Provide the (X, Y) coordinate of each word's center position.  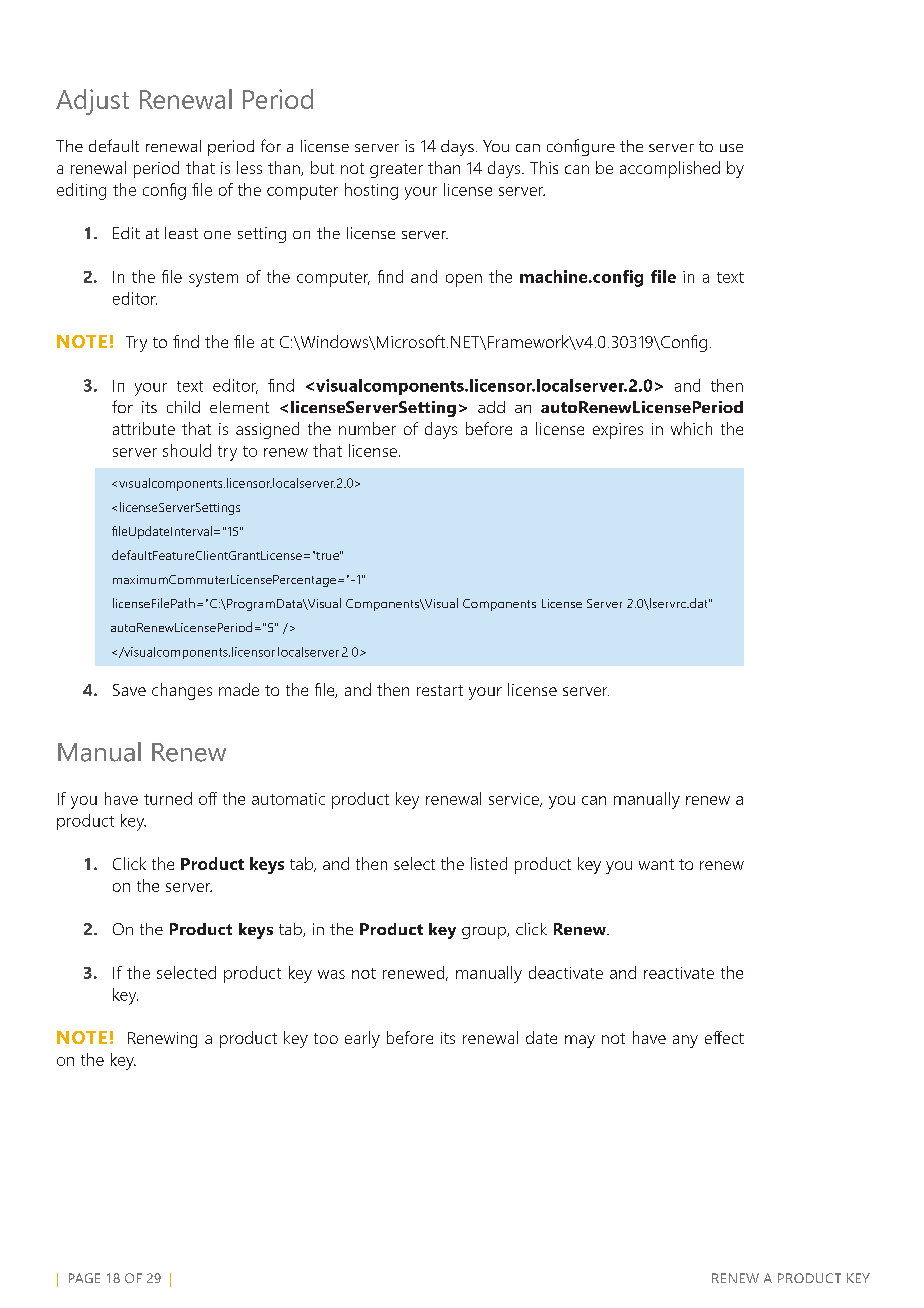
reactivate (679, 973)
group (485, 933)
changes (182, 691)
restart (440, 690)
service (515, 800)
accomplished (670, 169)
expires (618, 431)
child (183, 407)
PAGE (84, 1278)
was (331, 974)
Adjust (92, 102)
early (362, 1039)
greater (396, 170)
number (367, 428)
